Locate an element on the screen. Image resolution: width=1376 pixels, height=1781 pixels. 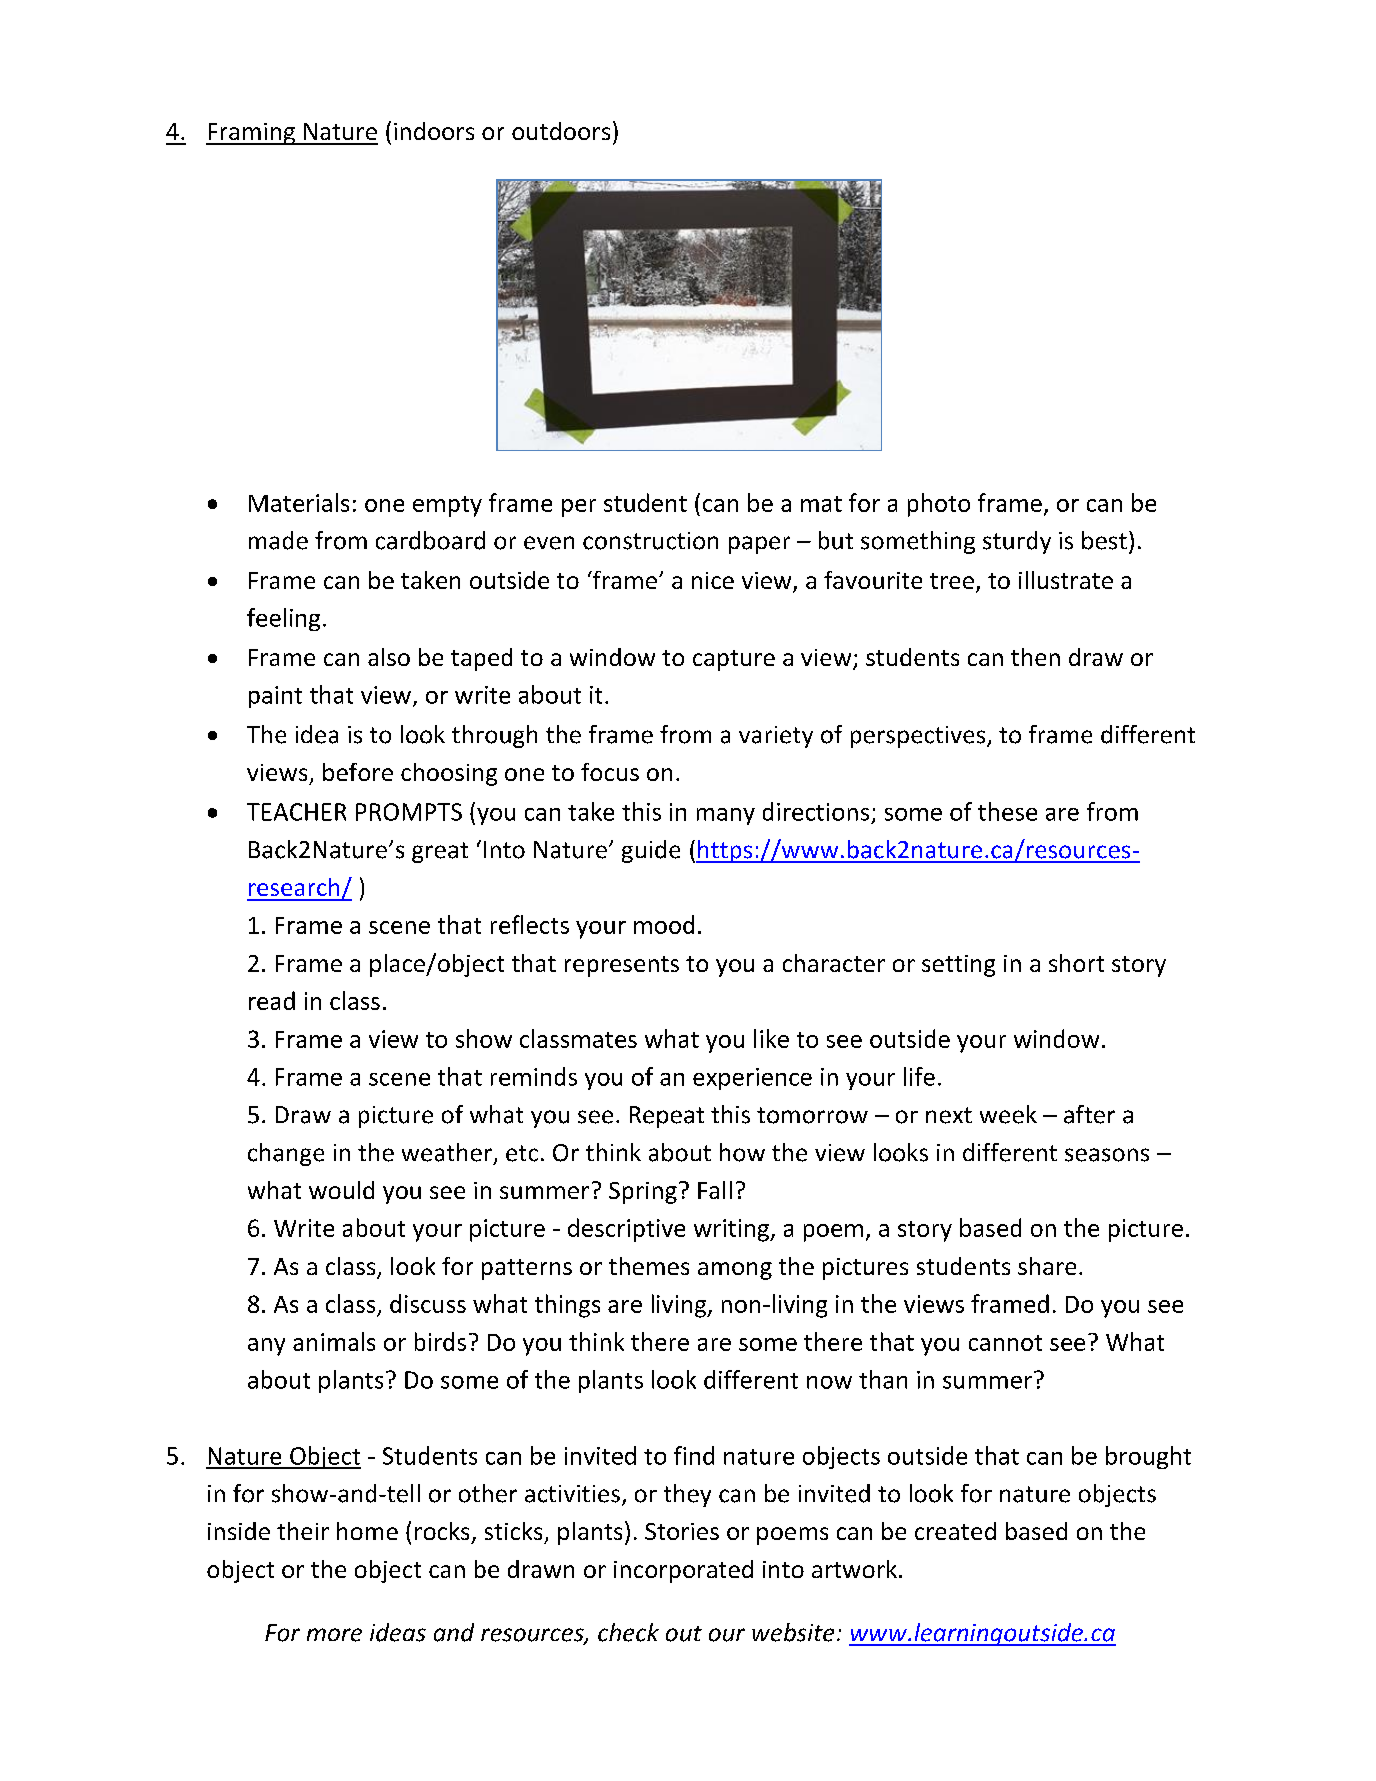
capture is located at coordinates (734, 660).
